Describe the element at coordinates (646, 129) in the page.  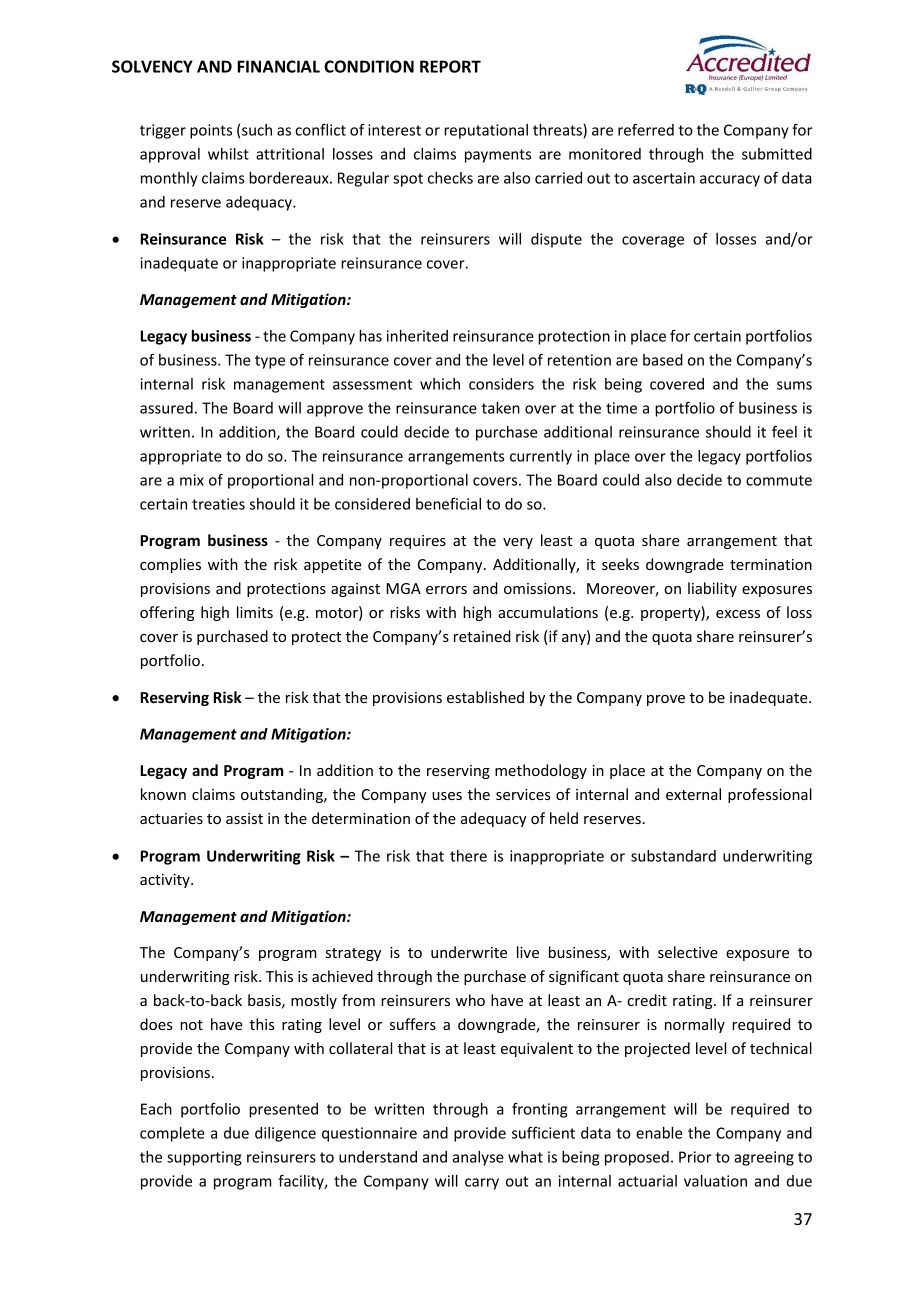
I see `referred` at that location.
